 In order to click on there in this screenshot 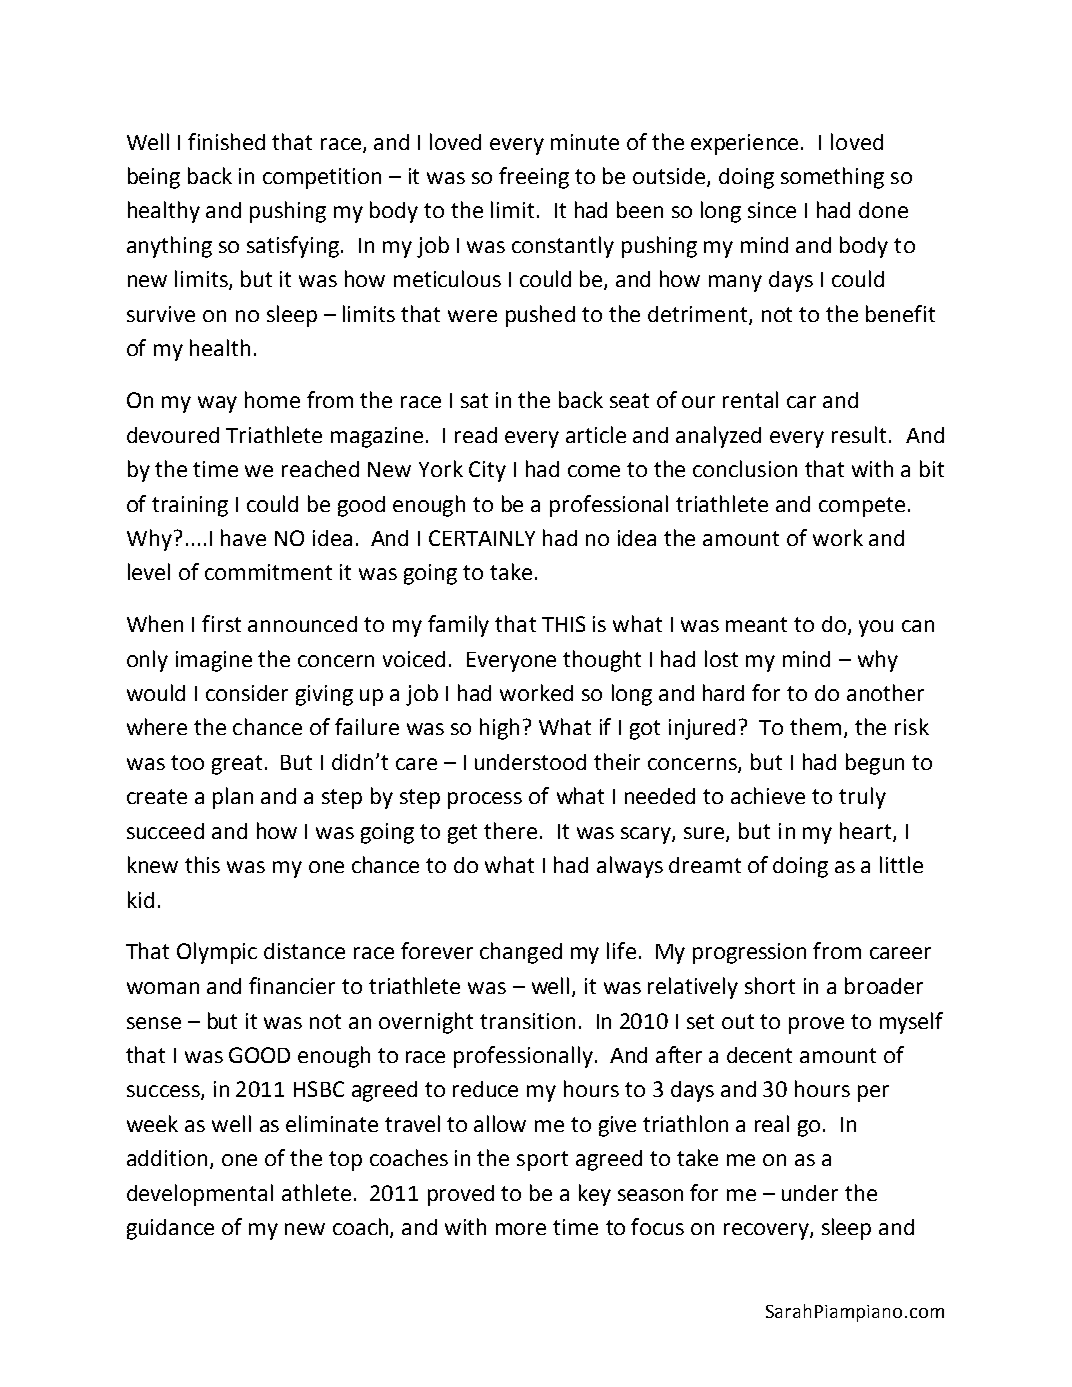, I will do `click(510, 830)`.
